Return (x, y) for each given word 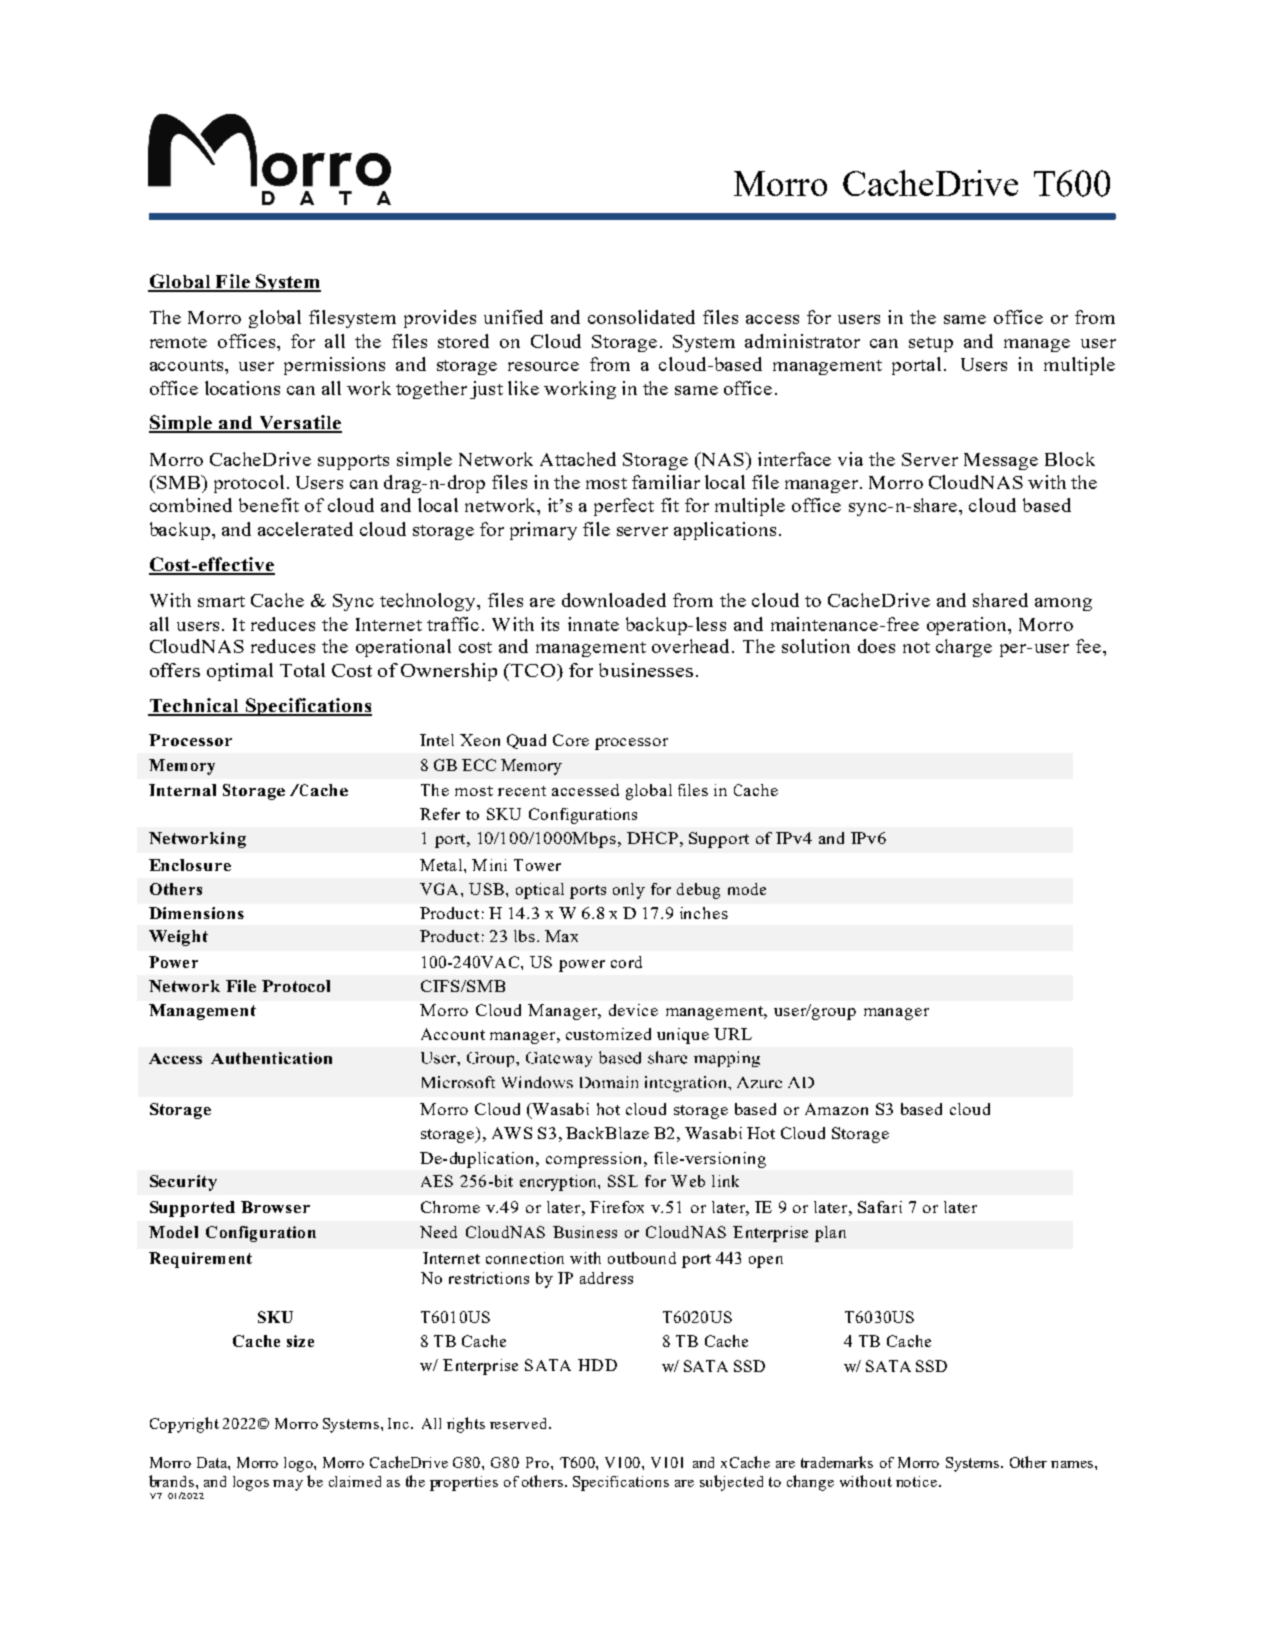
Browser (275, 1207)
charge (964, 648)
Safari (880, 1207)
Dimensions (196, 913)
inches (704, 913)
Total (302, 670)
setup (931, 344)
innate (593, 624)
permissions (334, 366)
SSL (623, 1181)
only (629, 891)
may (288, 1485)
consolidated (641, 317)
